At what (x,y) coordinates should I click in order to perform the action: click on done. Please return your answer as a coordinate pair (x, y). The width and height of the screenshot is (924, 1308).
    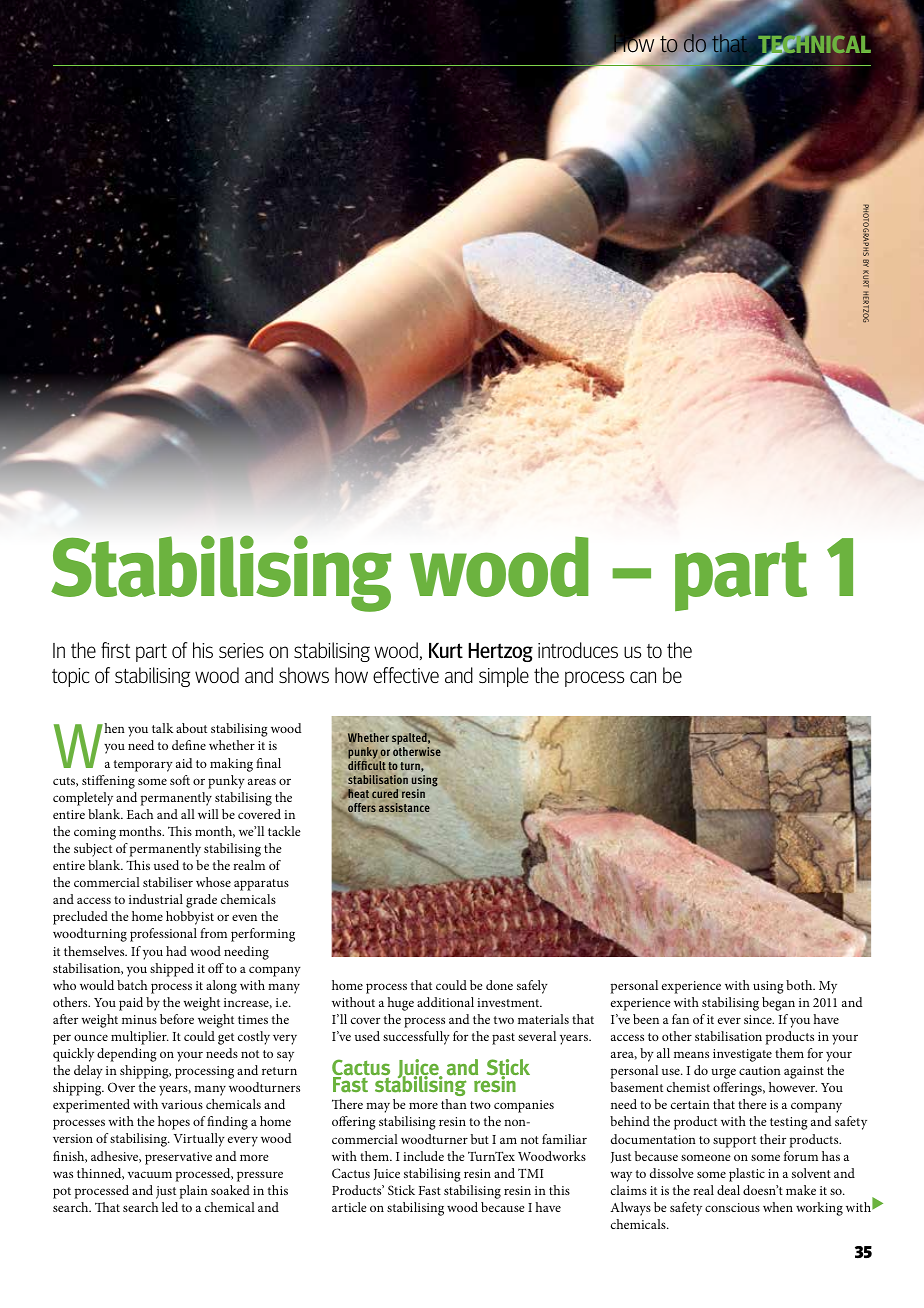
    Looking at the image, I should click on (499, 985).
